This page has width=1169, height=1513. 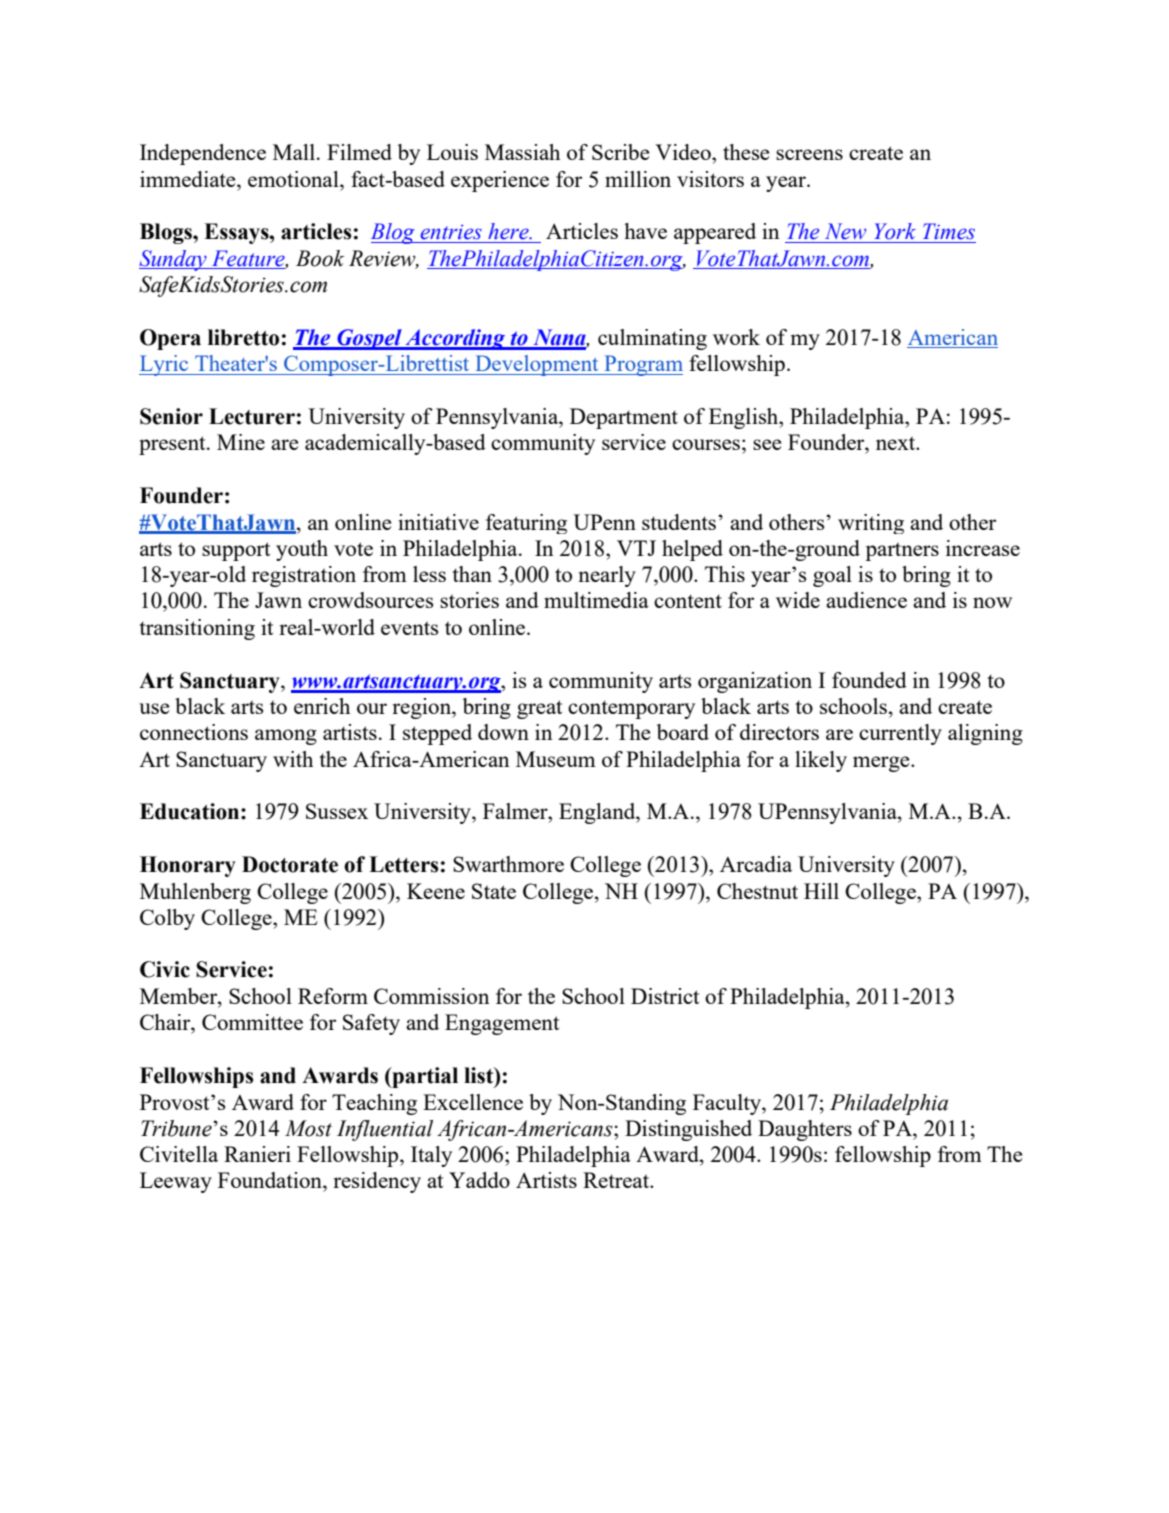 I want to click on Museum, so click(x=556, y=759).
